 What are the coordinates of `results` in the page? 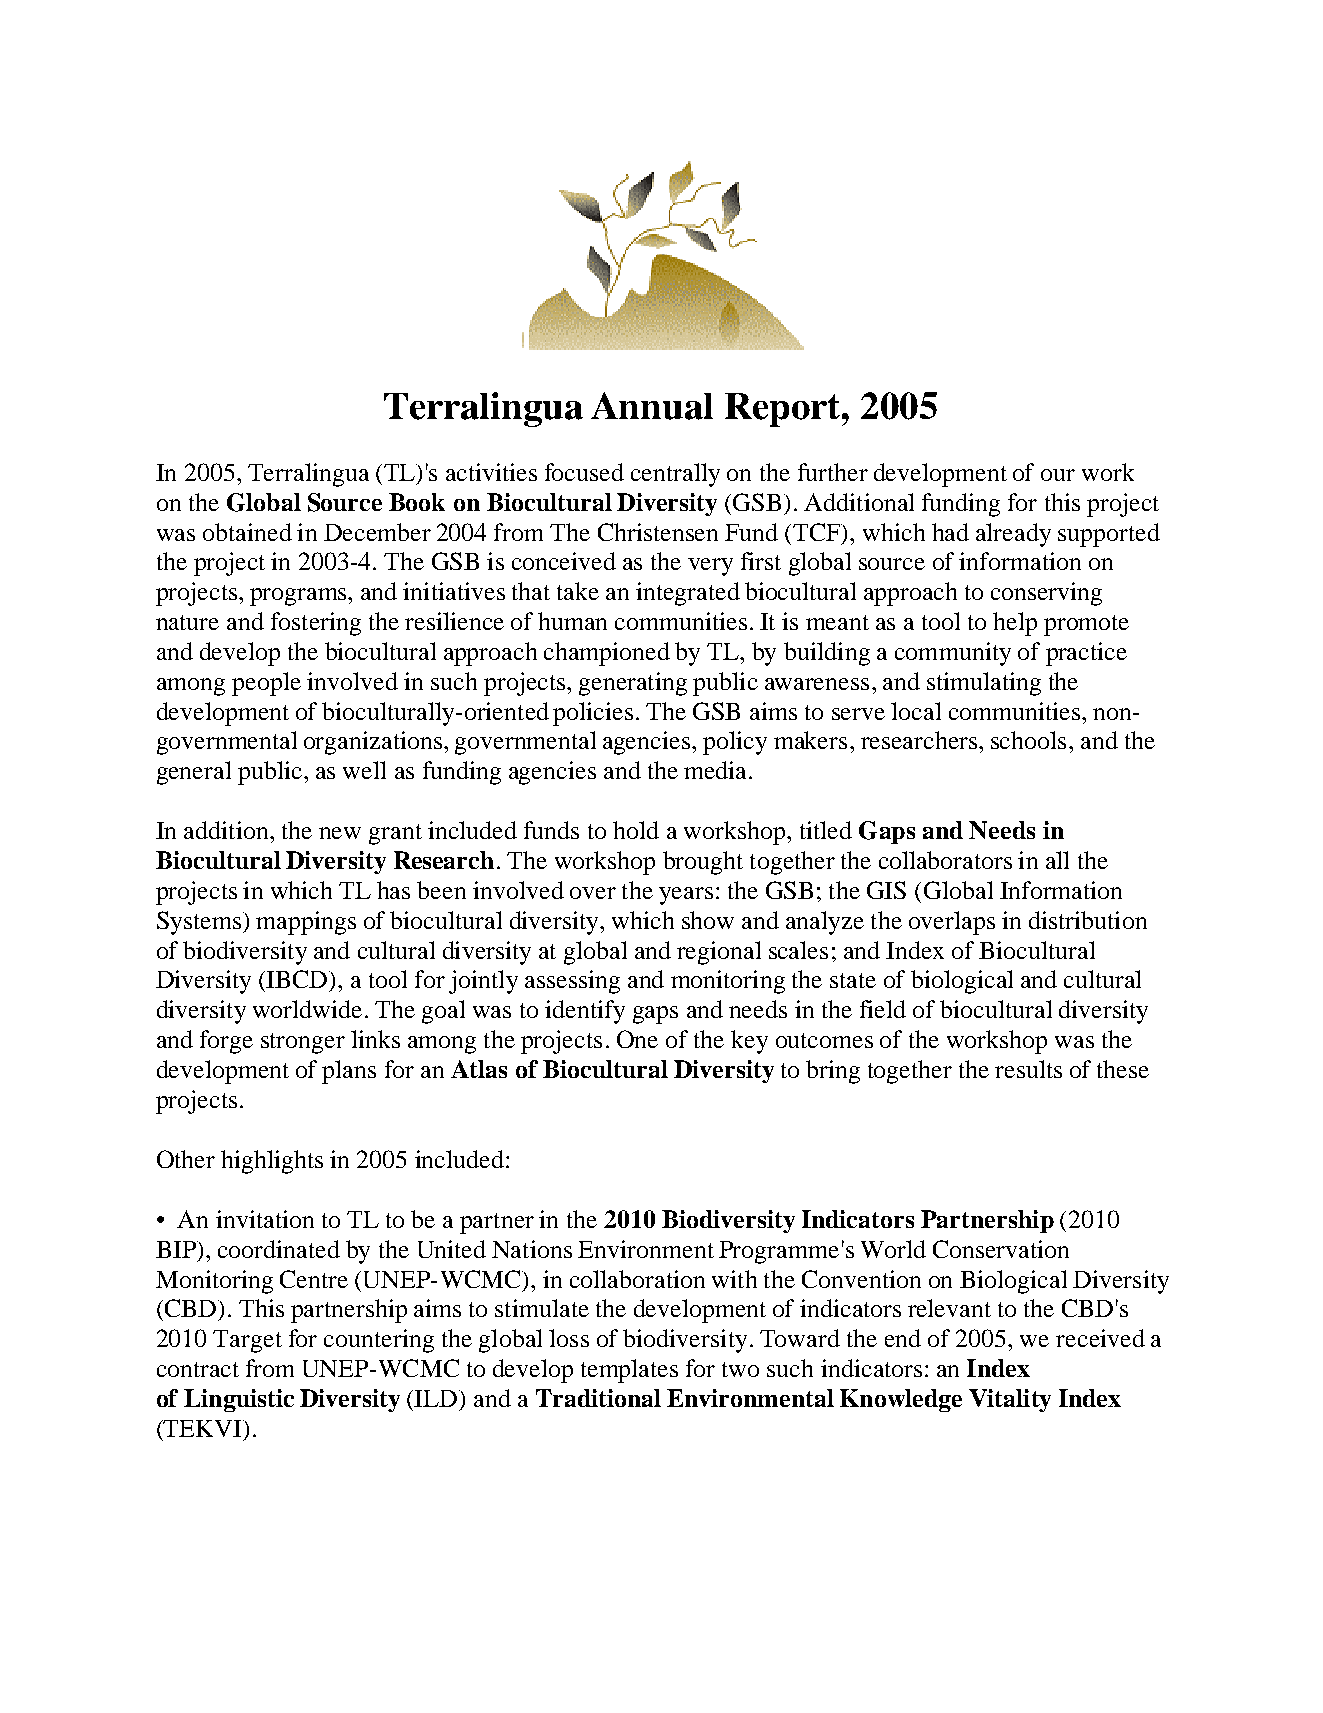 It's located at (1028, 1069).
